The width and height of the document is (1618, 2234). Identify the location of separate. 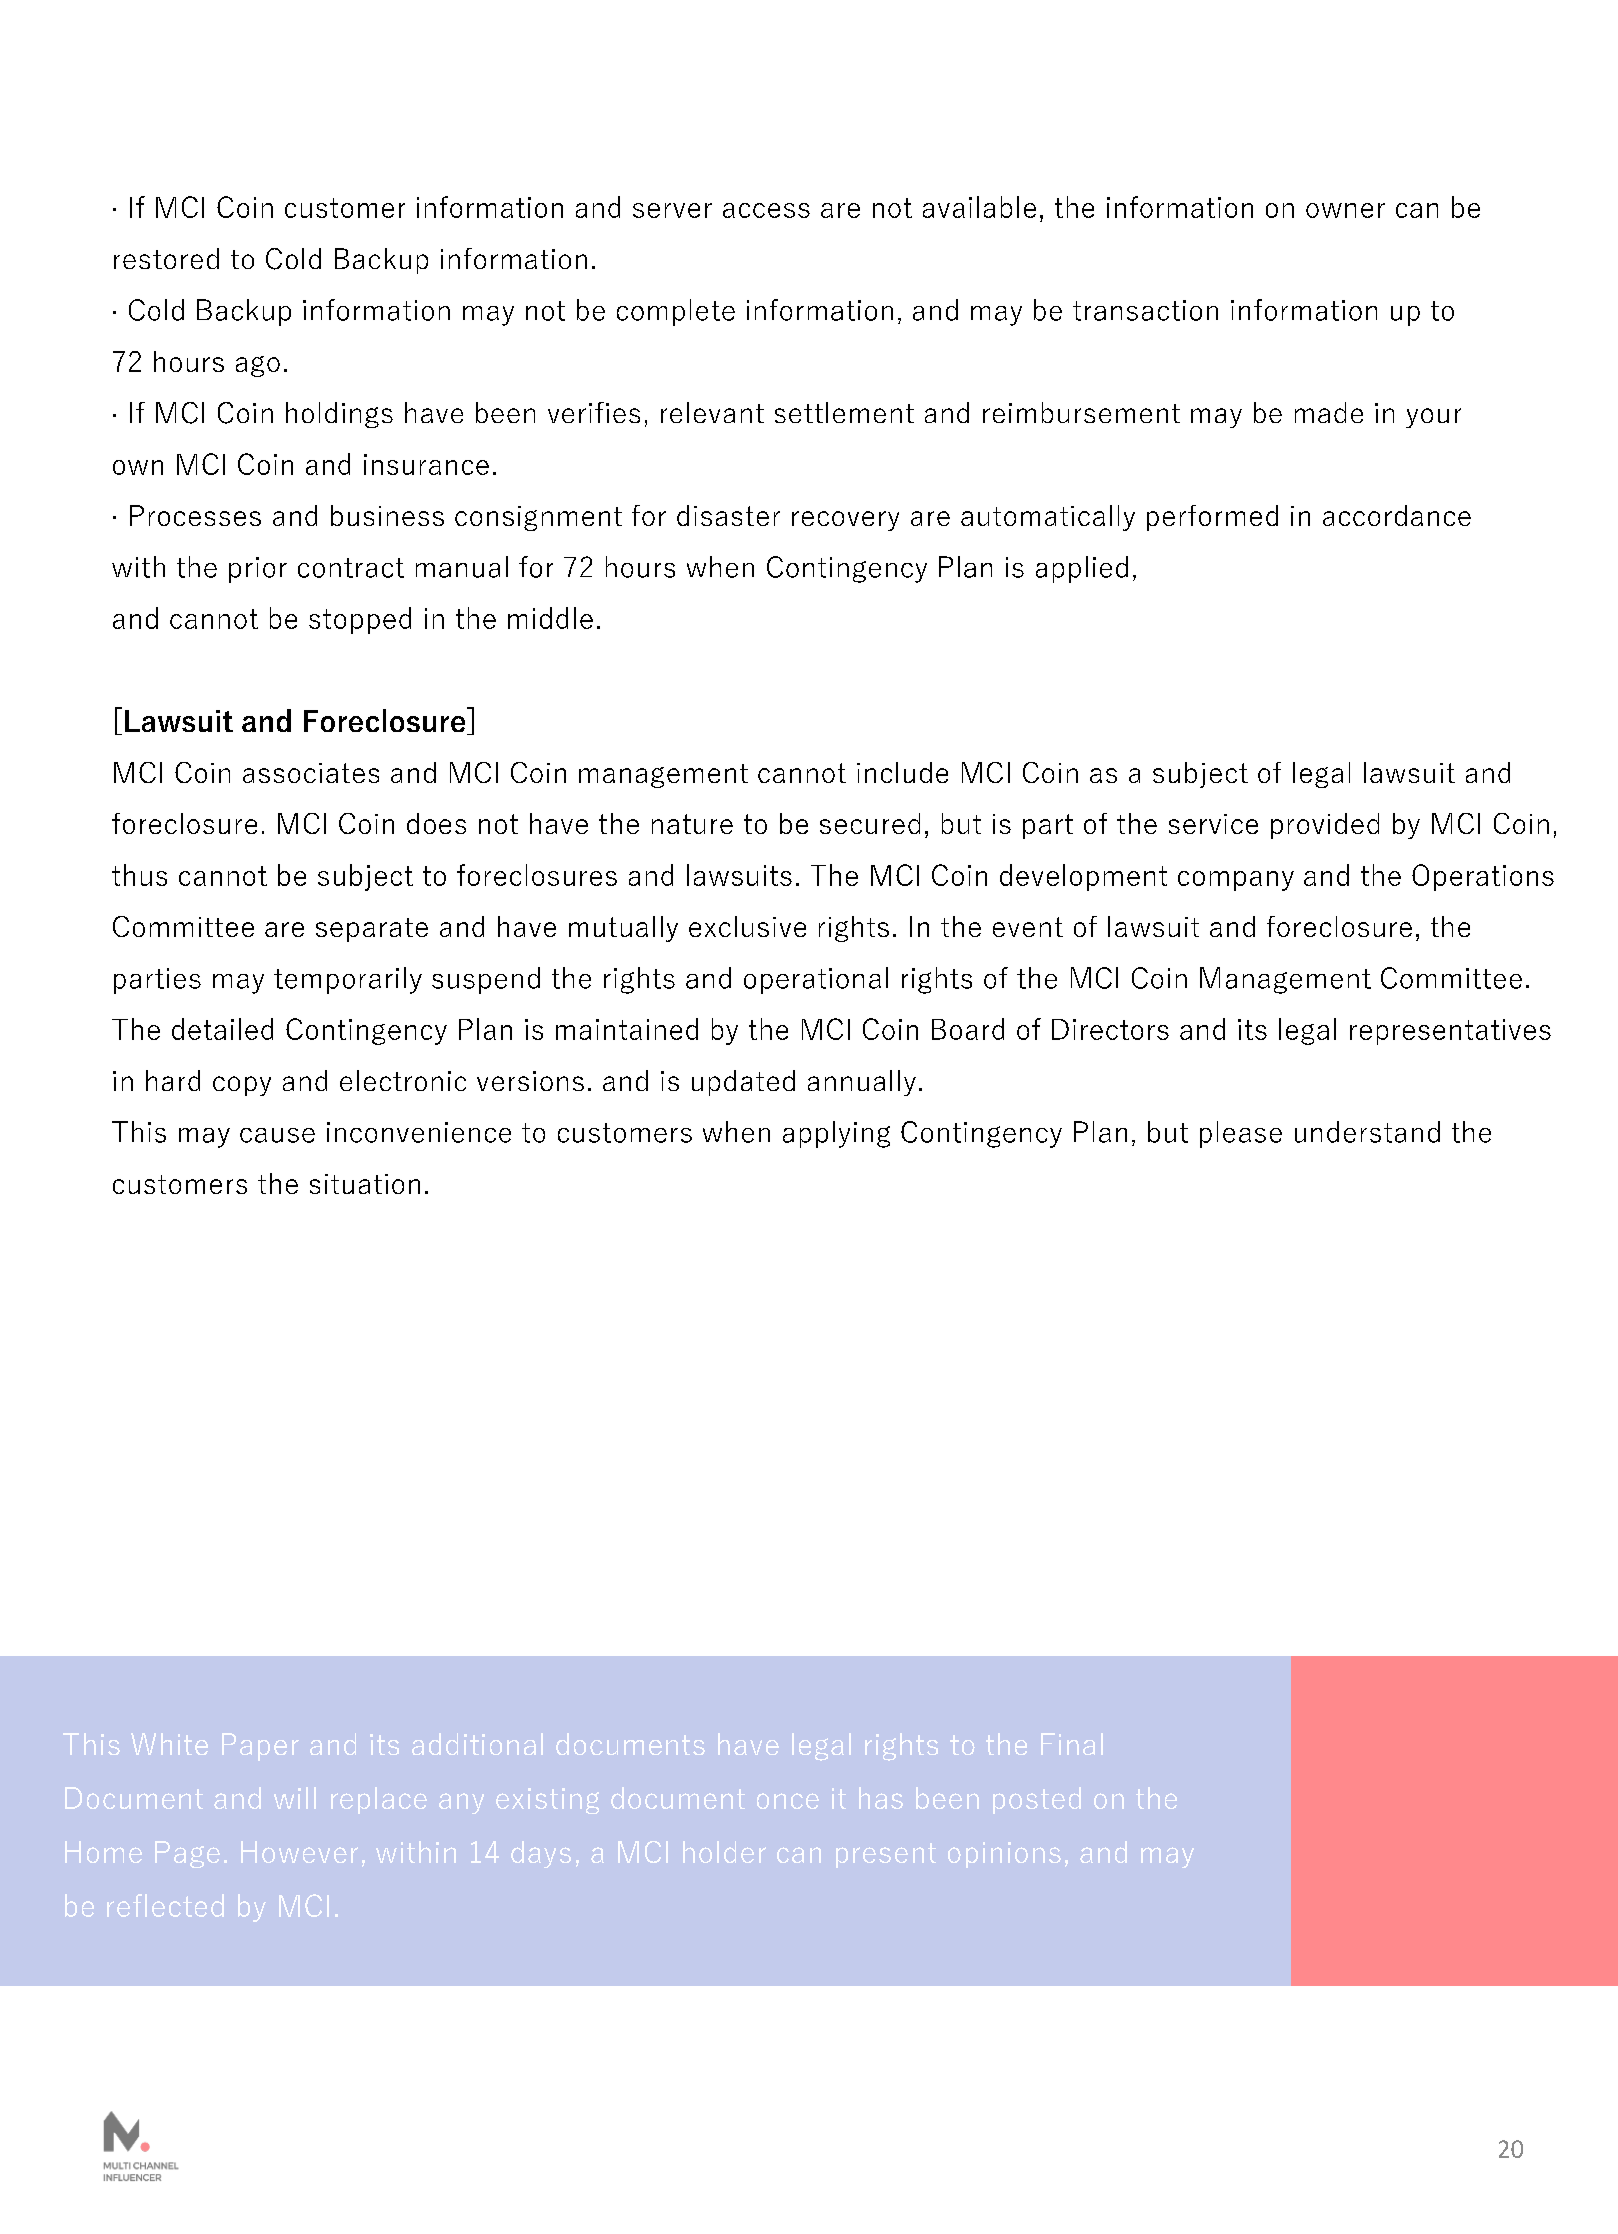
(372, 930).
